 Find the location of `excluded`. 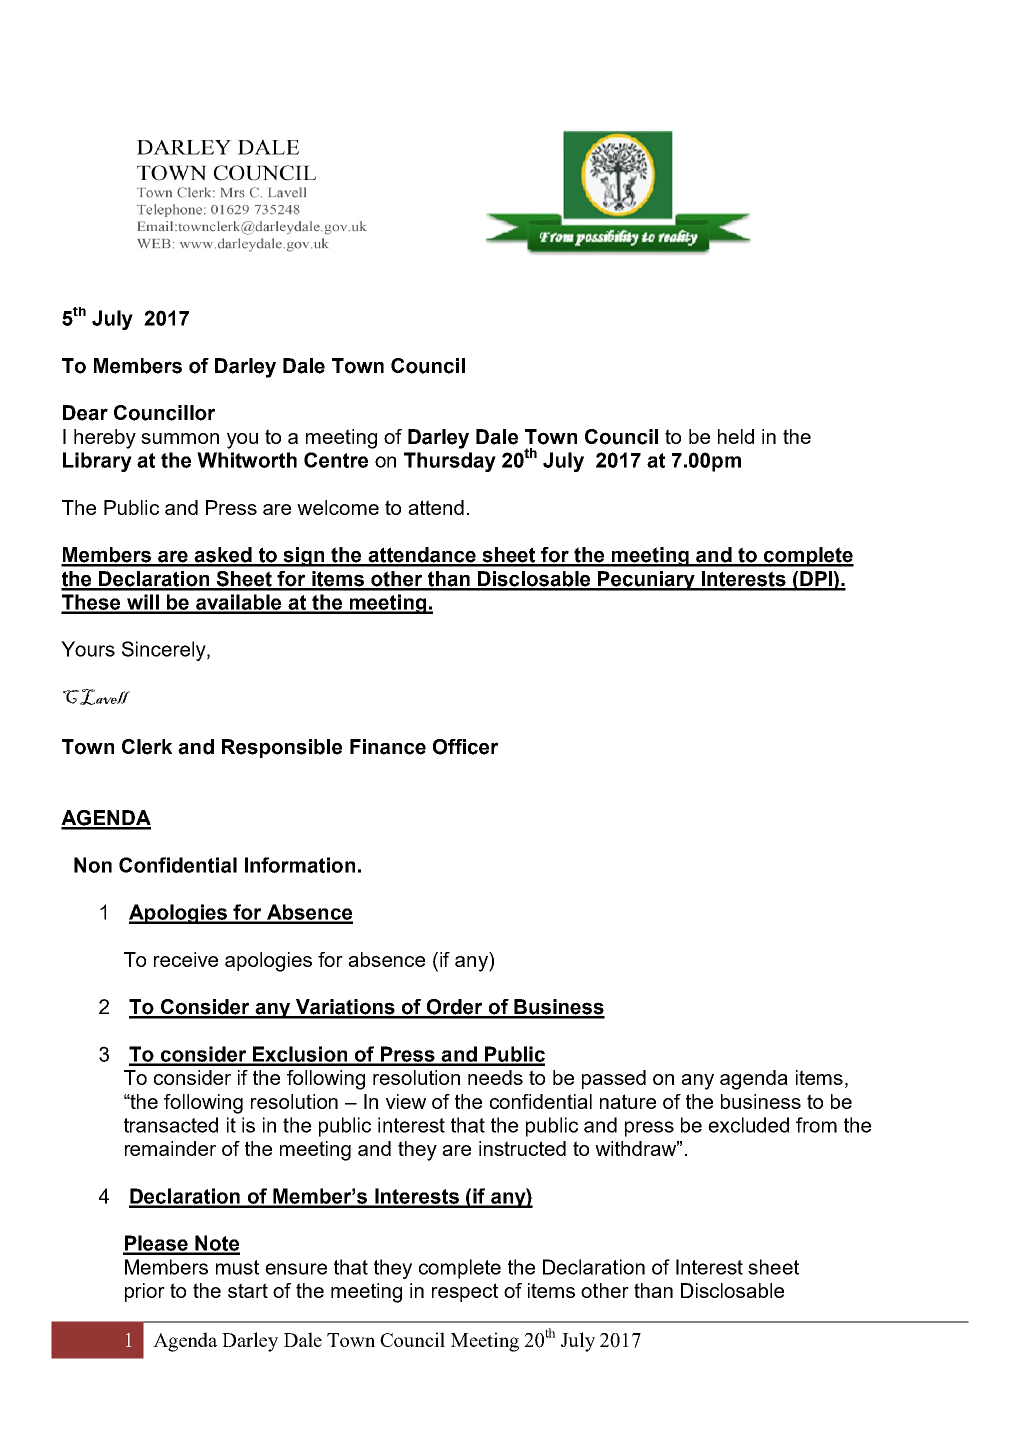

excluded is located at coordinates (748, 1125).
